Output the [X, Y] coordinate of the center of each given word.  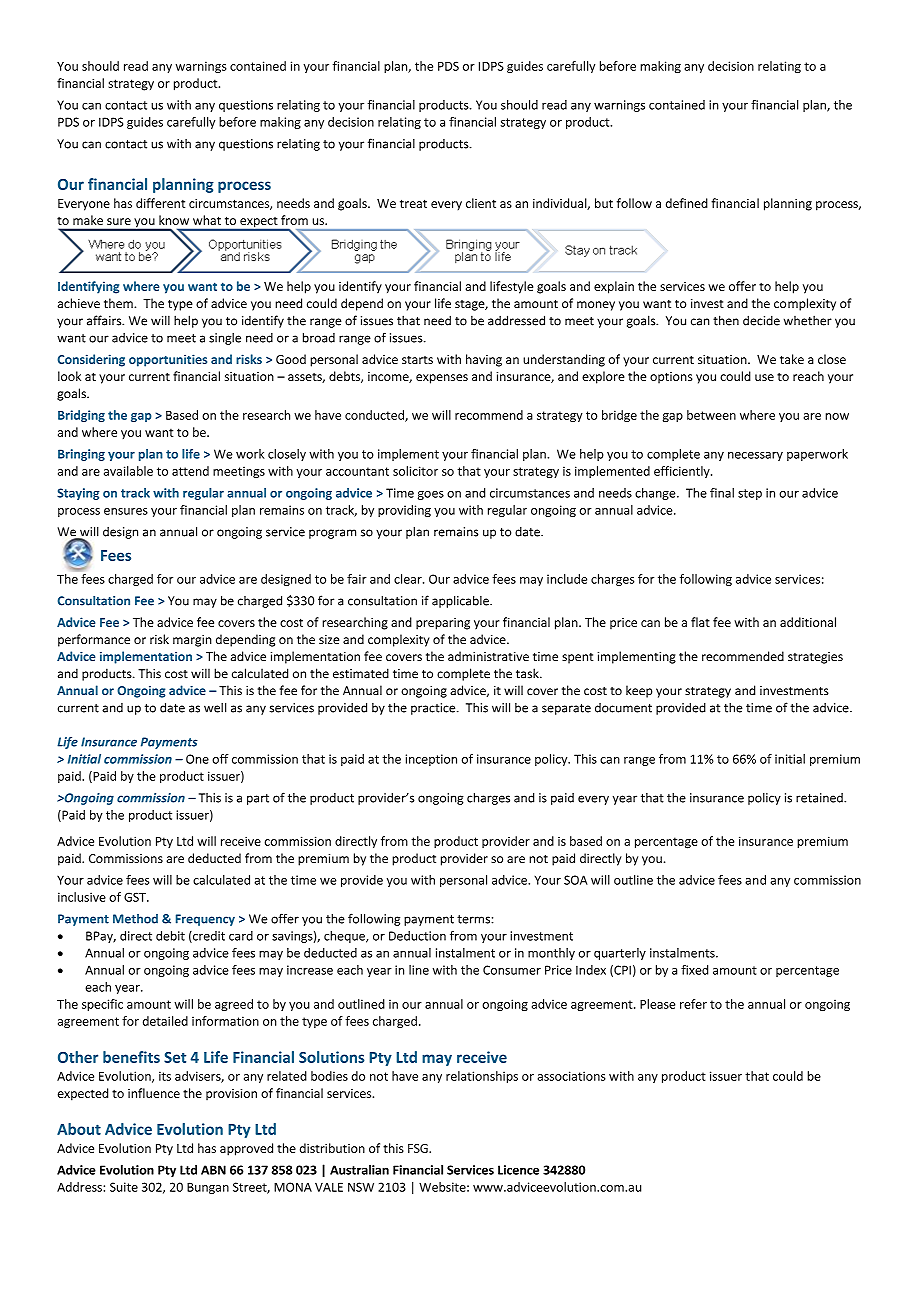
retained [820, 798]
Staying [78, 494]
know [174, 220]
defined [687, 203]
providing [404, 511]
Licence [518, 1170]
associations [572, 1076]
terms [474, 919]
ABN [213, 1170]
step [750, 494]
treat [413, 203]
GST [136, 897]
